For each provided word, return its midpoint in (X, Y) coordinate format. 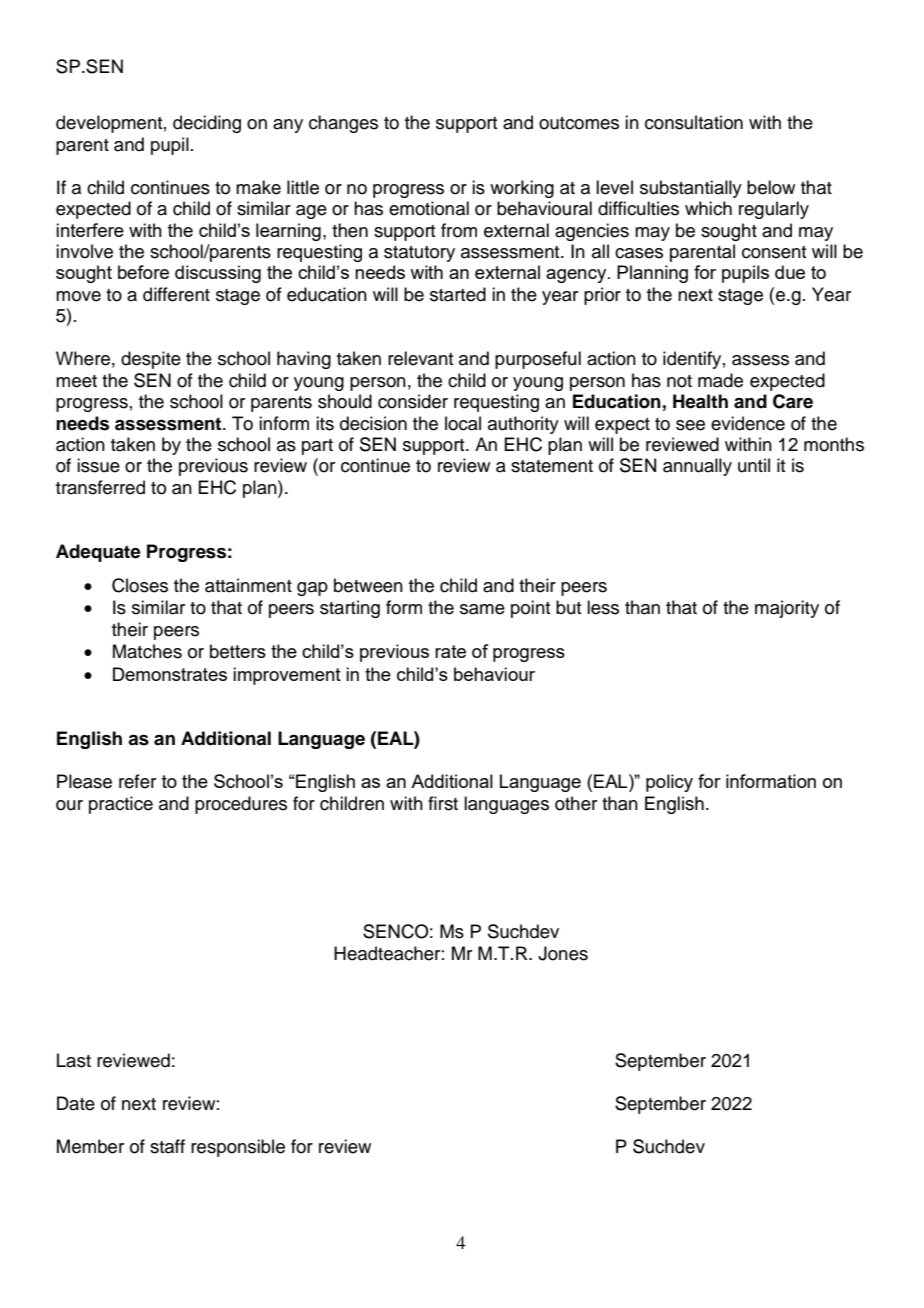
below (771, 187)
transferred (100, 487)
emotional (429, 208)
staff (167, 1146)
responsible (238, 1148)
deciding (207, 124)
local (463, 423)
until (754, 465)
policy (669, 783)
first (443, 803)
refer (137, 781)
